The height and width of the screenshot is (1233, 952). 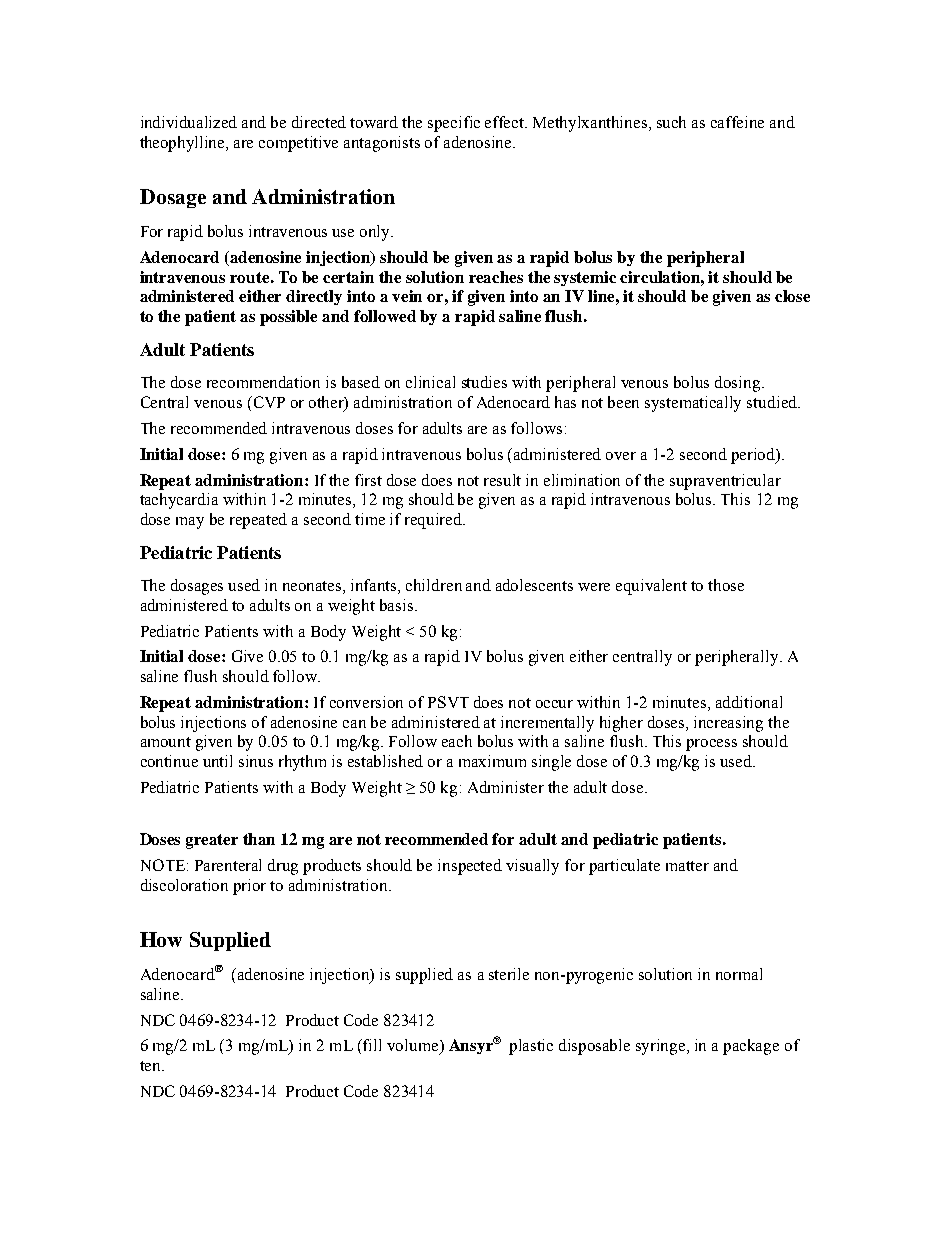 What do you see at coordinates (454, 124) in the screenshot?
I see `specific` at bounding box center [454, 124].
